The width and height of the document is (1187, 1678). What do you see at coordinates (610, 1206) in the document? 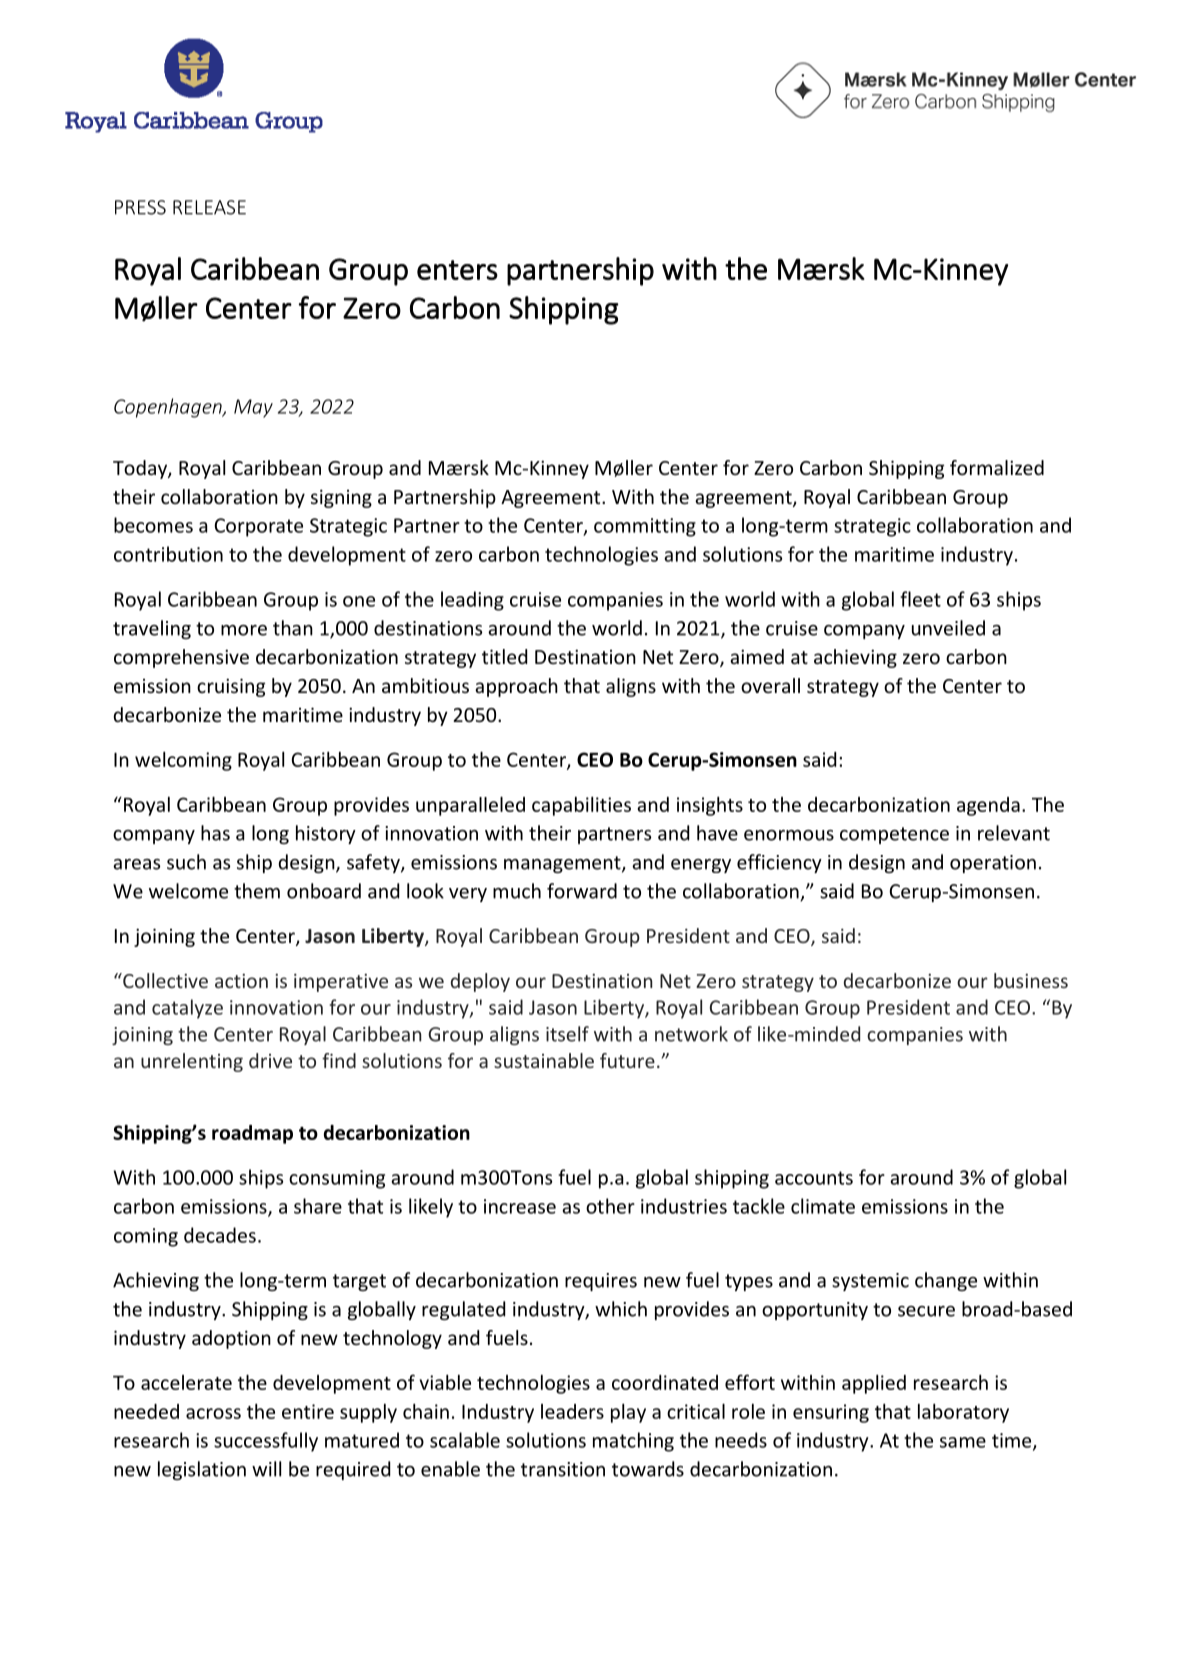
I see `other` at bounding box center [610, 1206].
